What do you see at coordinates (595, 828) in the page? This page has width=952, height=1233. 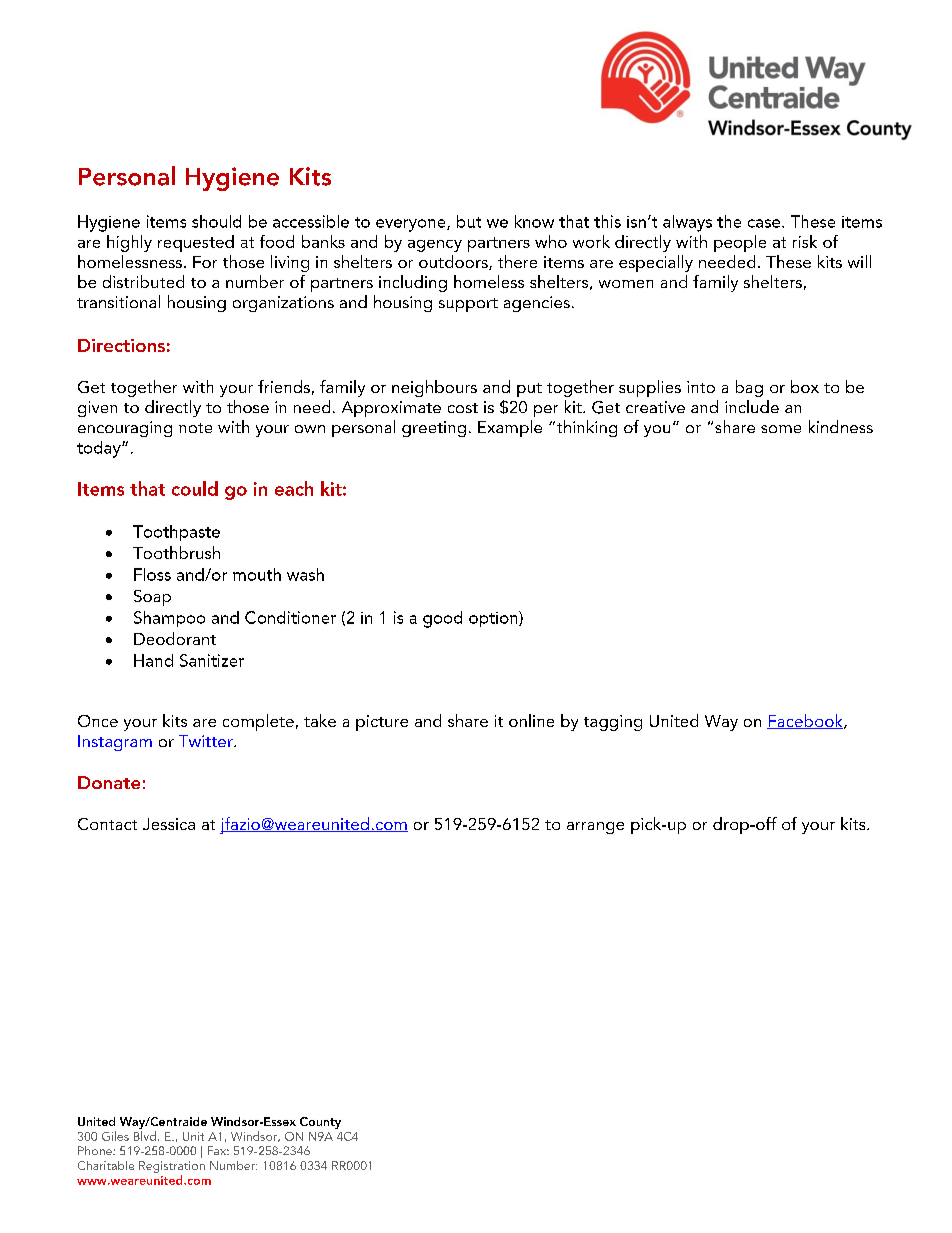 I see `arrange` at bounding box center [595, 828].
